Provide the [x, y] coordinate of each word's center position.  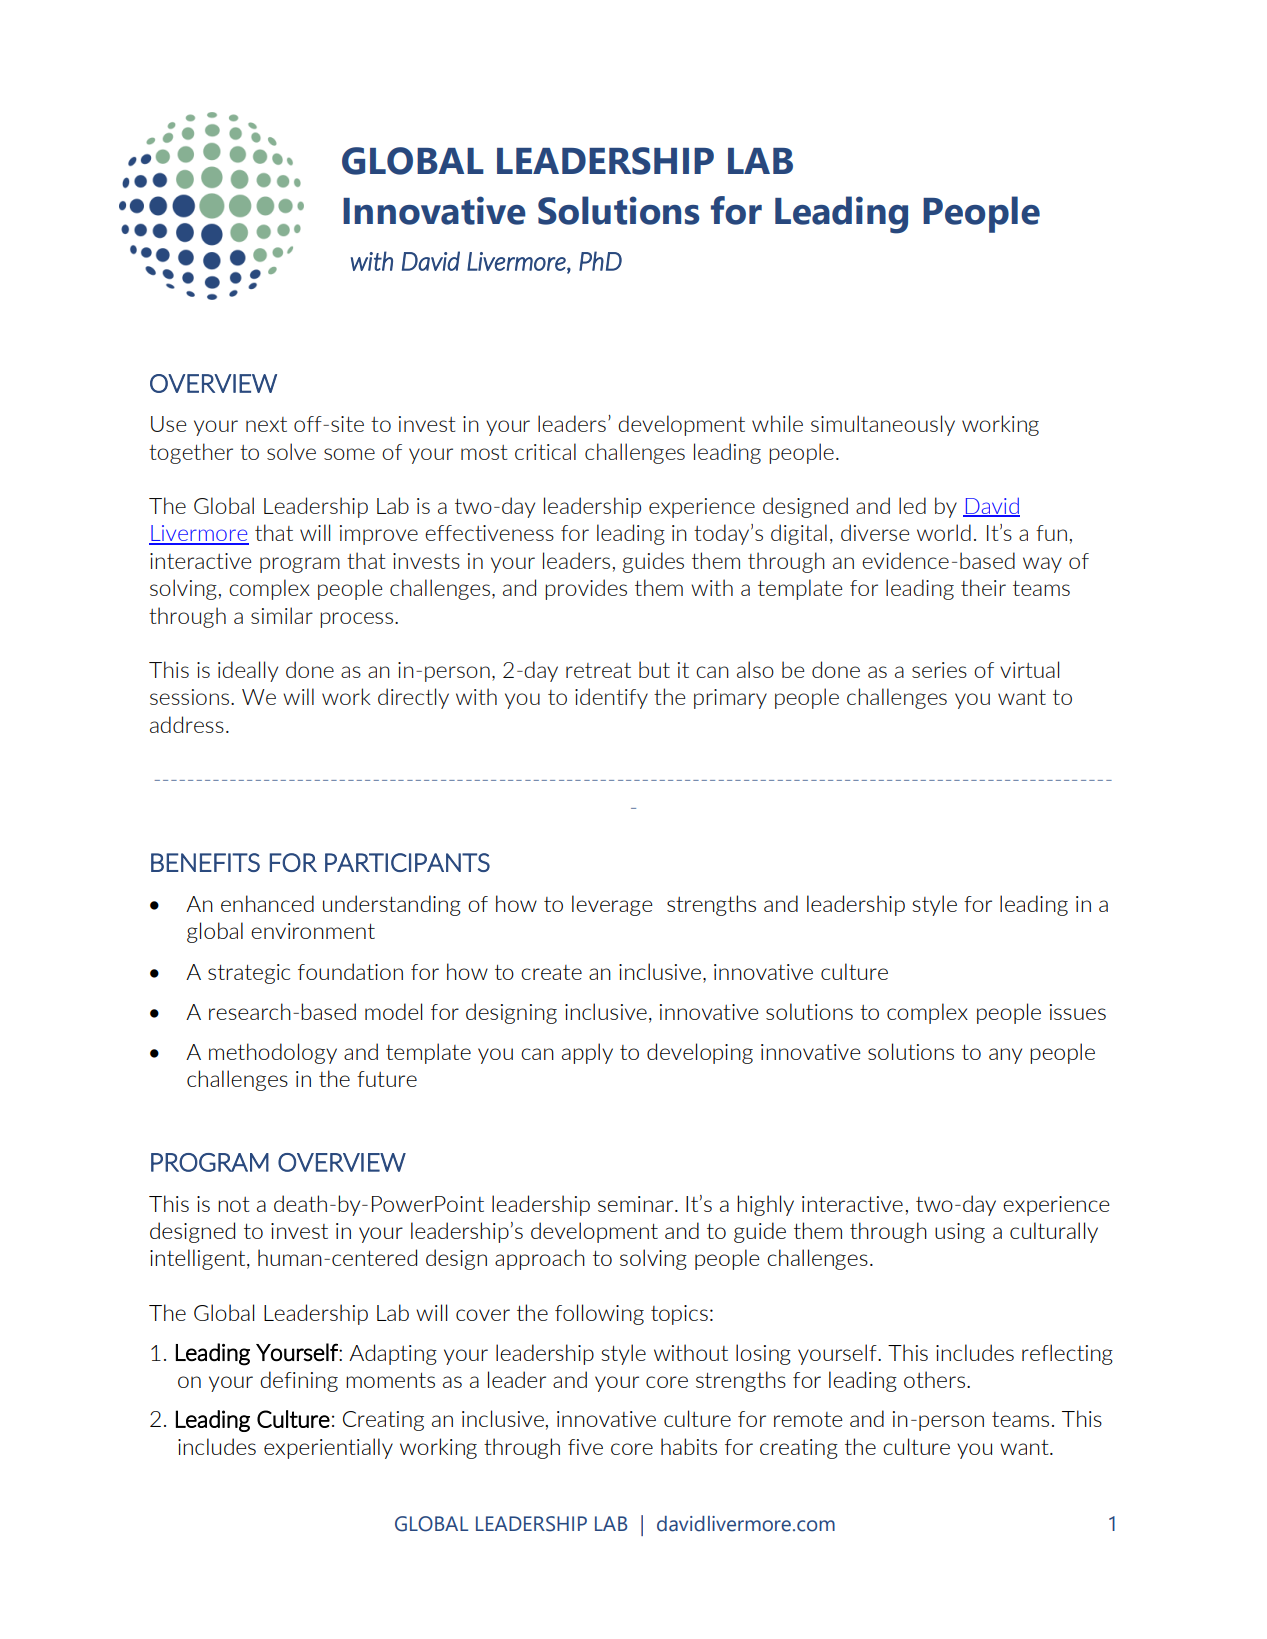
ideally [248, 671]
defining [299, 1381]
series [939, 670]
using [960, 1233]
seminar [637, 1204]
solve [291, 451]
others [934, 1379]
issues [1078, 1012]
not [234, 1204]
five [585, 1447]
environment [313, 931]
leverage [612, 905]
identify [611, 698]
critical [545, 451]
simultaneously [883, 425]
